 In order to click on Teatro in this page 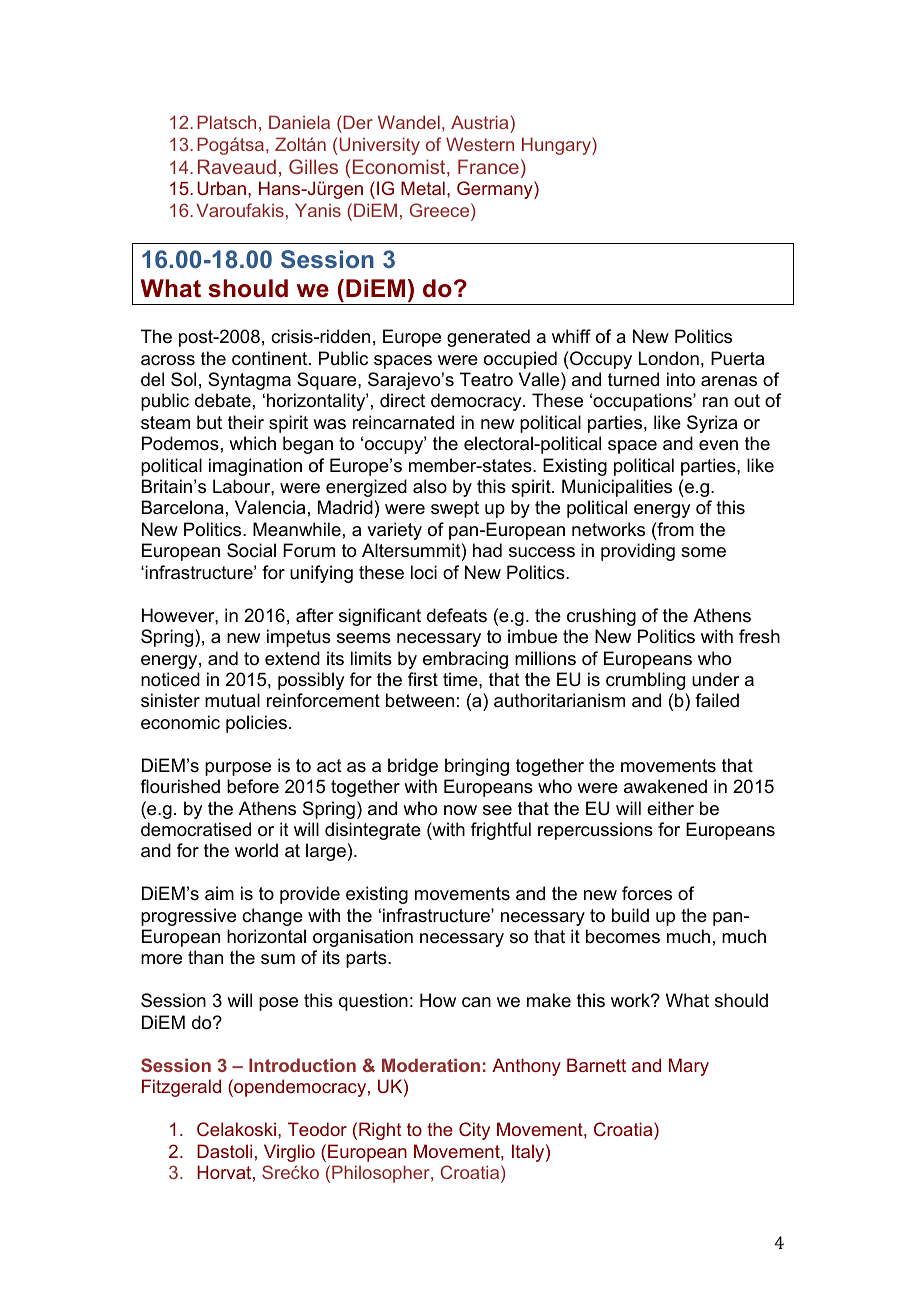, I will do `click(486, 379)`.
